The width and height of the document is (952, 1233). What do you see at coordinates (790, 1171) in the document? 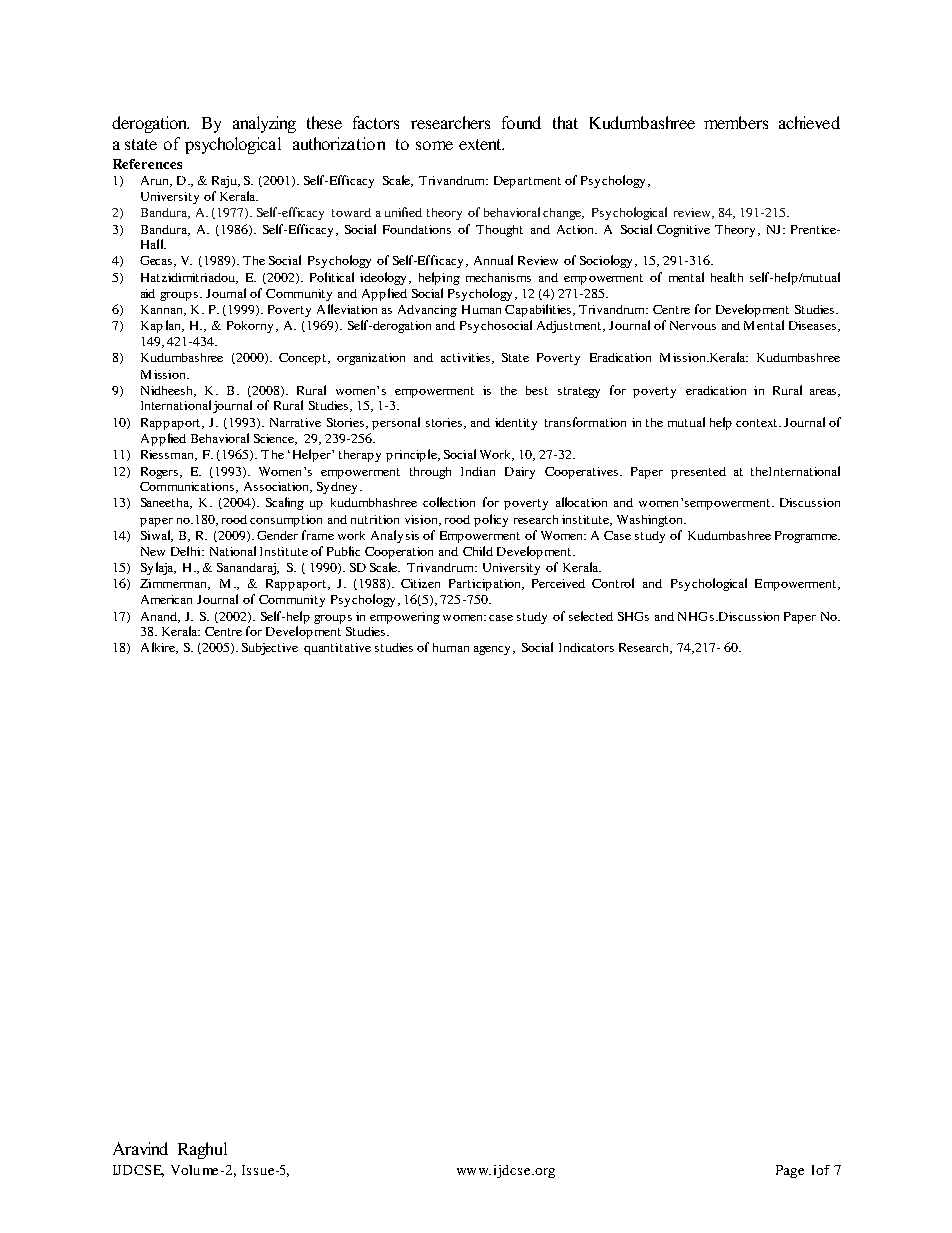
I see `Page` at bounding box center [790, 1171].
